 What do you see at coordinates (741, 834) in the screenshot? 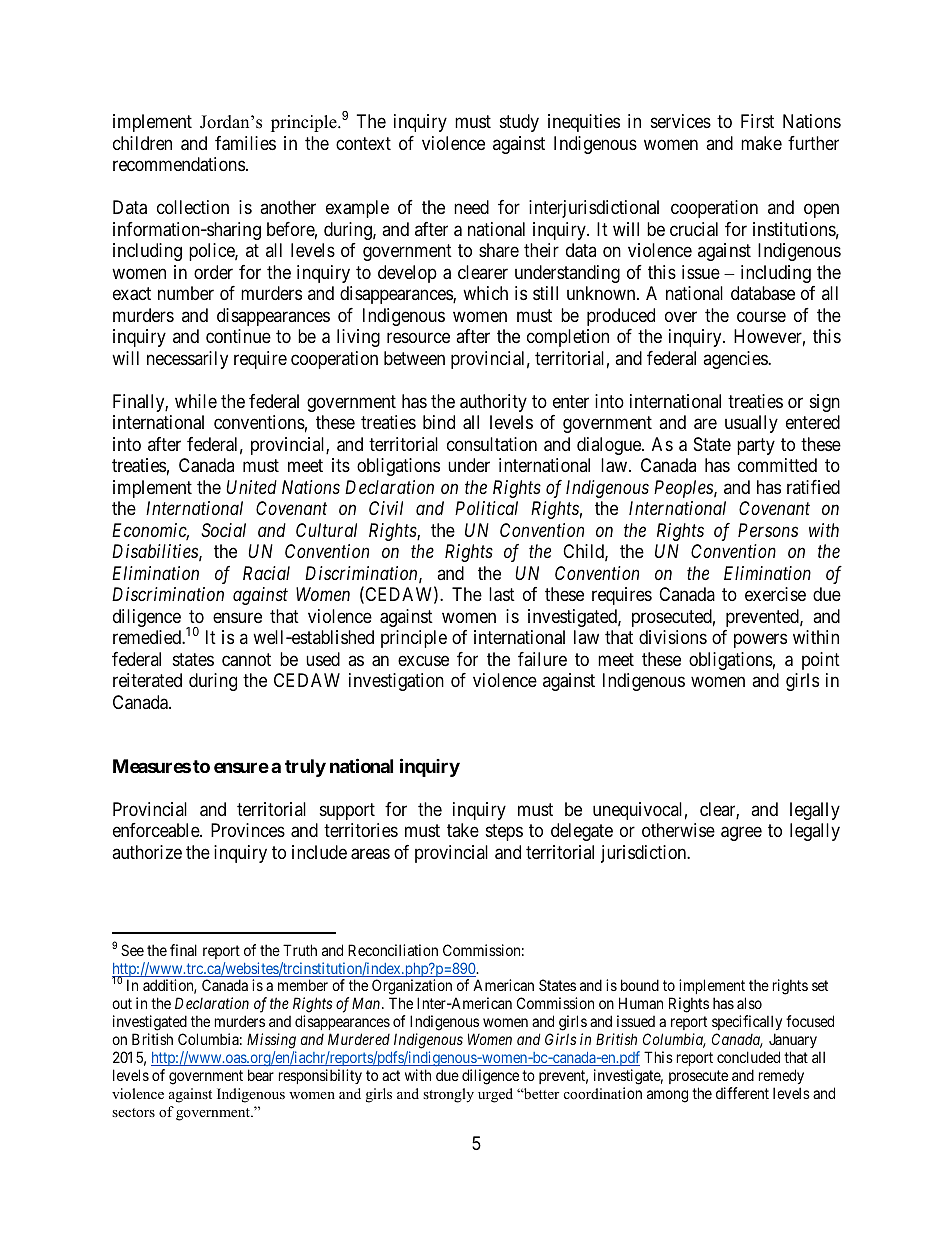
I see `agree` at bounding box center [741, 834].
